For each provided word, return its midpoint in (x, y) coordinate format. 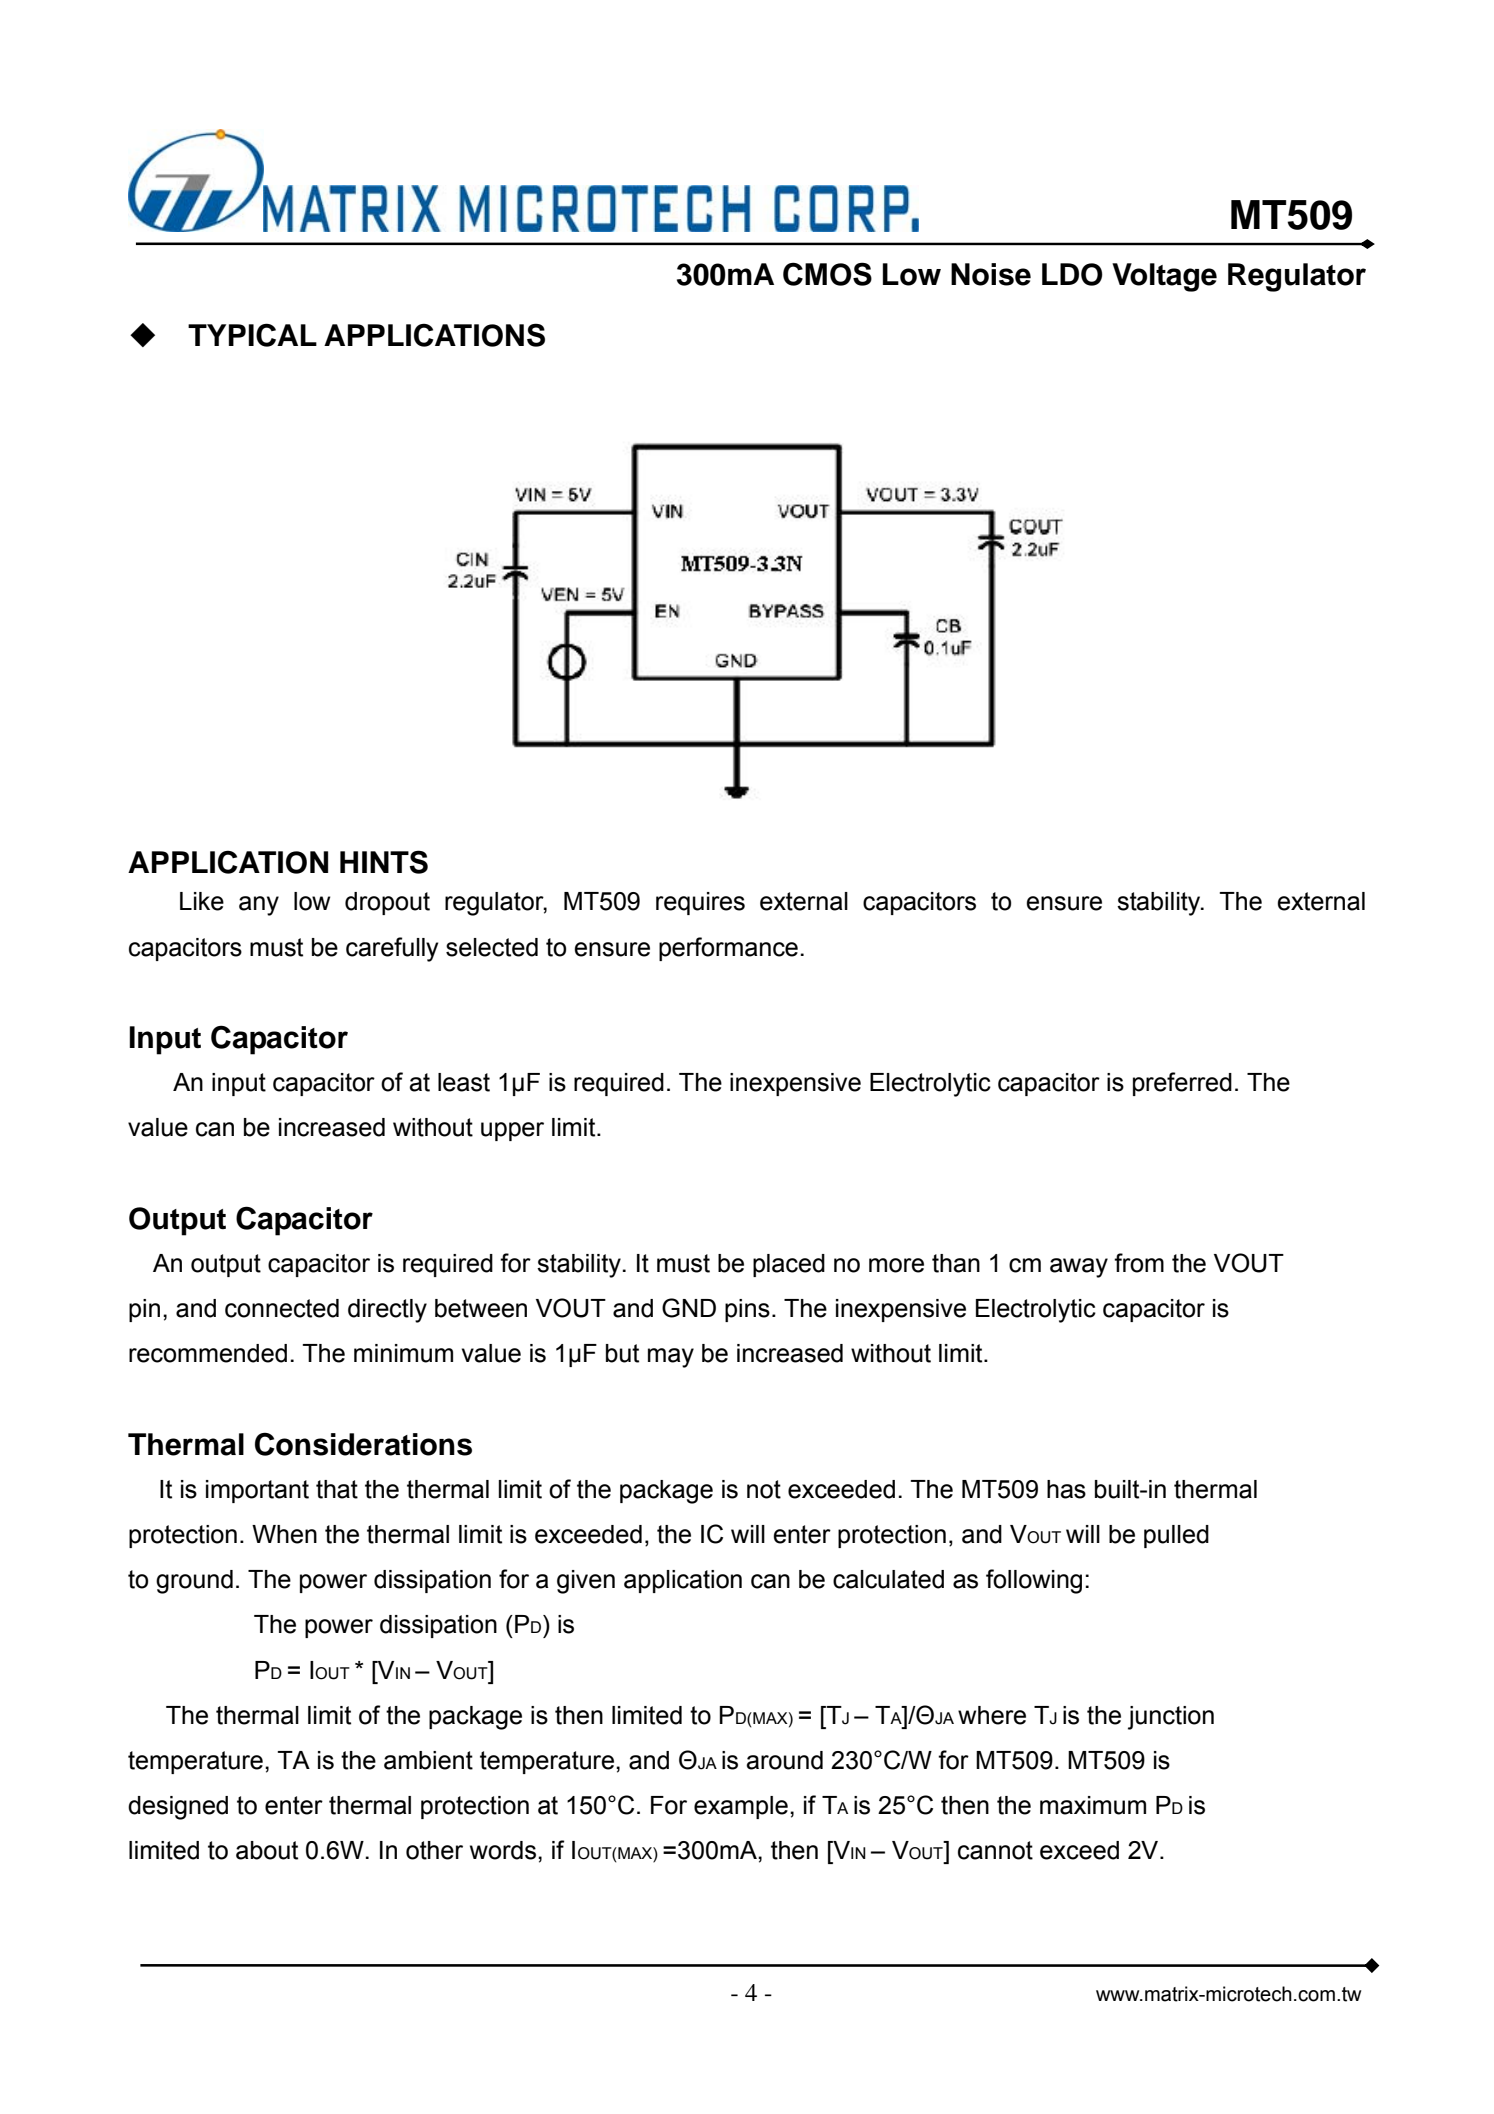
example (741, 1807)
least (464, 1082)
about (267, 1850)
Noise (991, 274)
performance (728, 949)
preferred (1182, 1084)
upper (512, 1131)
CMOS (827, 274)
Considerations (363, 1444)
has (1066, 1489)
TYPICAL (252, 335)
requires (700, 903)
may (671, 1358)
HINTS (384, 862)
